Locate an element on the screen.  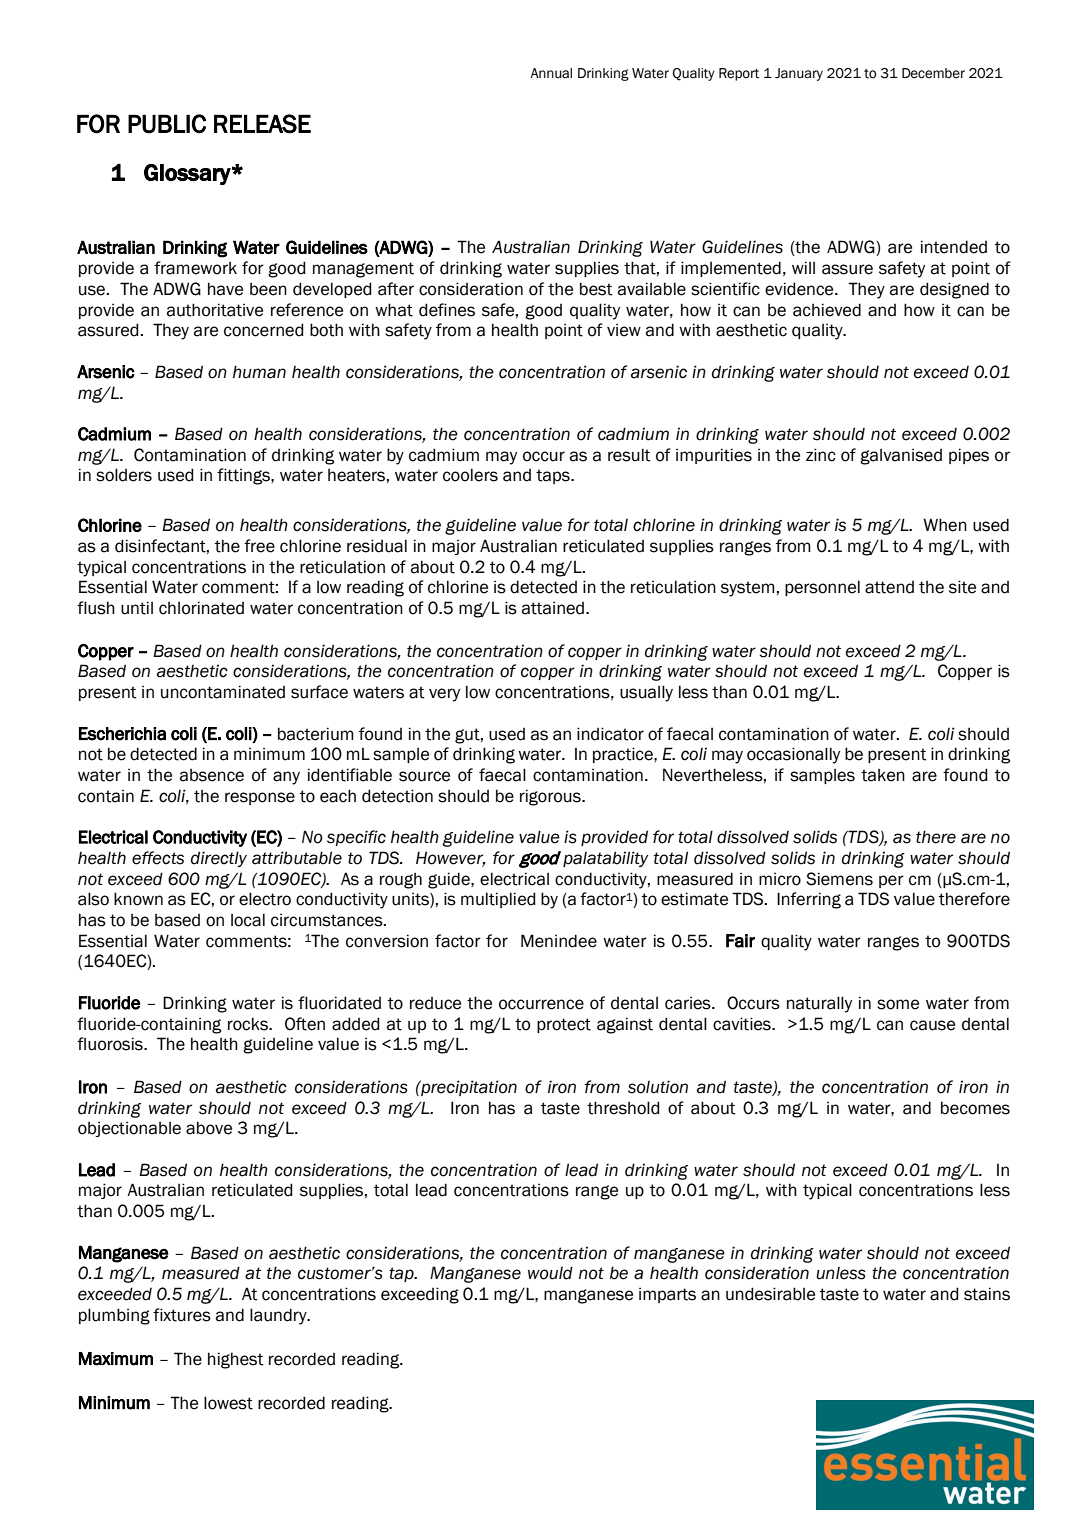
taken is located at coordinates (883, 775).
